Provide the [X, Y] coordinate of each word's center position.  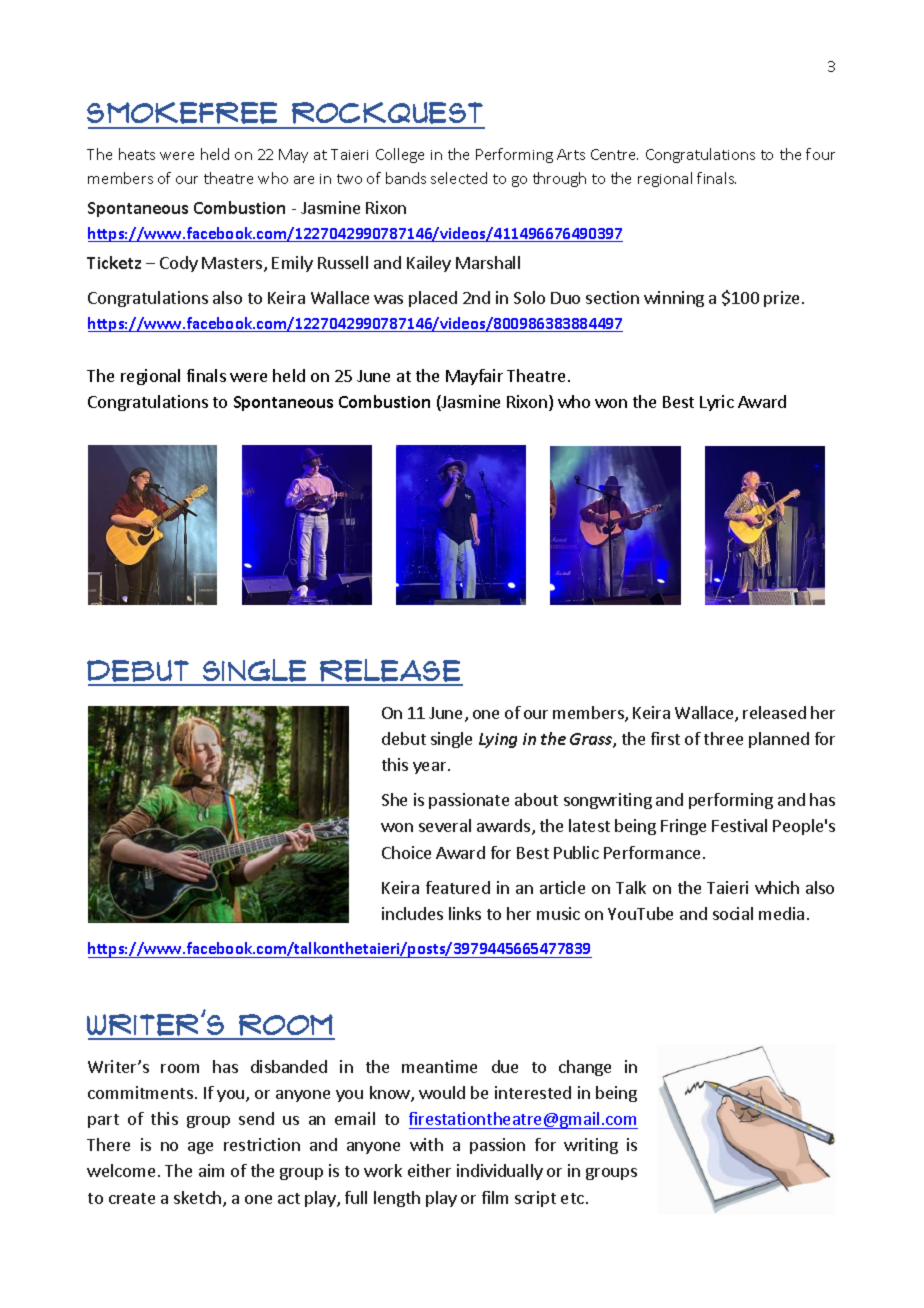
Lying [498, 740]
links [465, 913]
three [723, 738]
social [733, 913]
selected [459, 178]
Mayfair [474, 377]
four [820, 154]
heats [137, 154]
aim [211, 1170]
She [394, 799]
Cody [179, 264]
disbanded [289, 1066]
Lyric [717, 403]
